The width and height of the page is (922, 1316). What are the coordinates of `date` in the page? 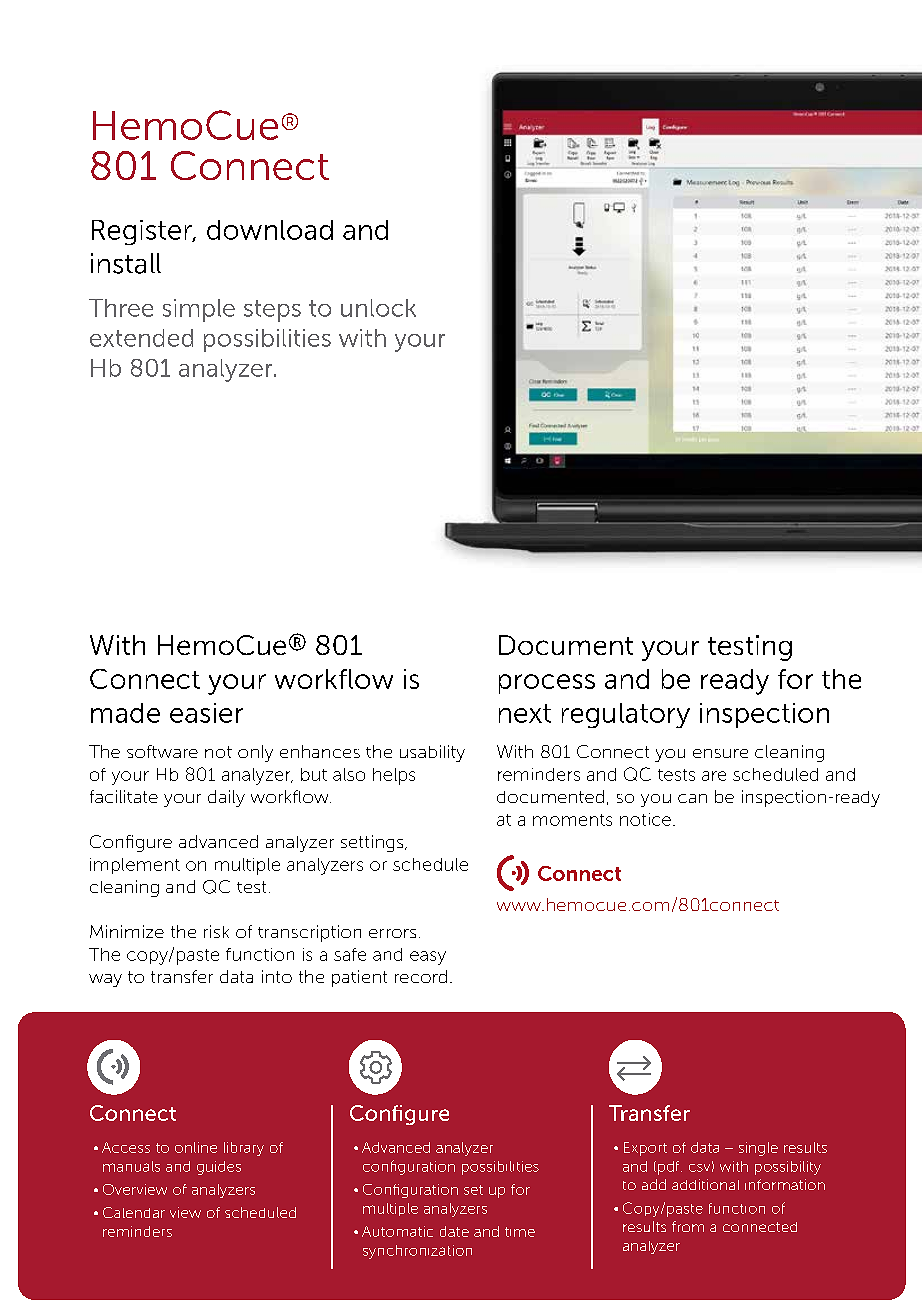 It's located at (454, 1231).
